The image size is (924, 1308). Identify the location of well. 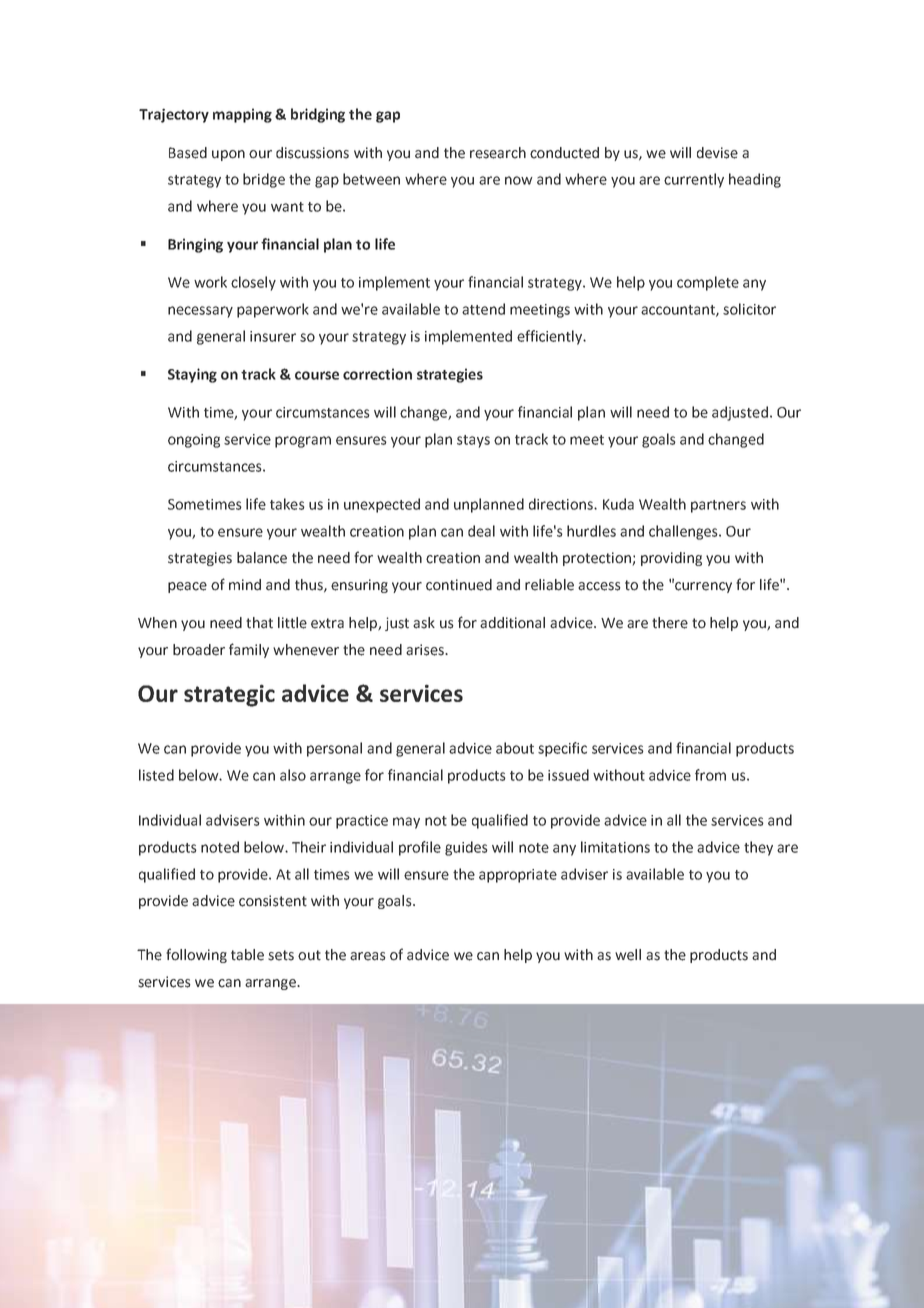
(628, 955).
